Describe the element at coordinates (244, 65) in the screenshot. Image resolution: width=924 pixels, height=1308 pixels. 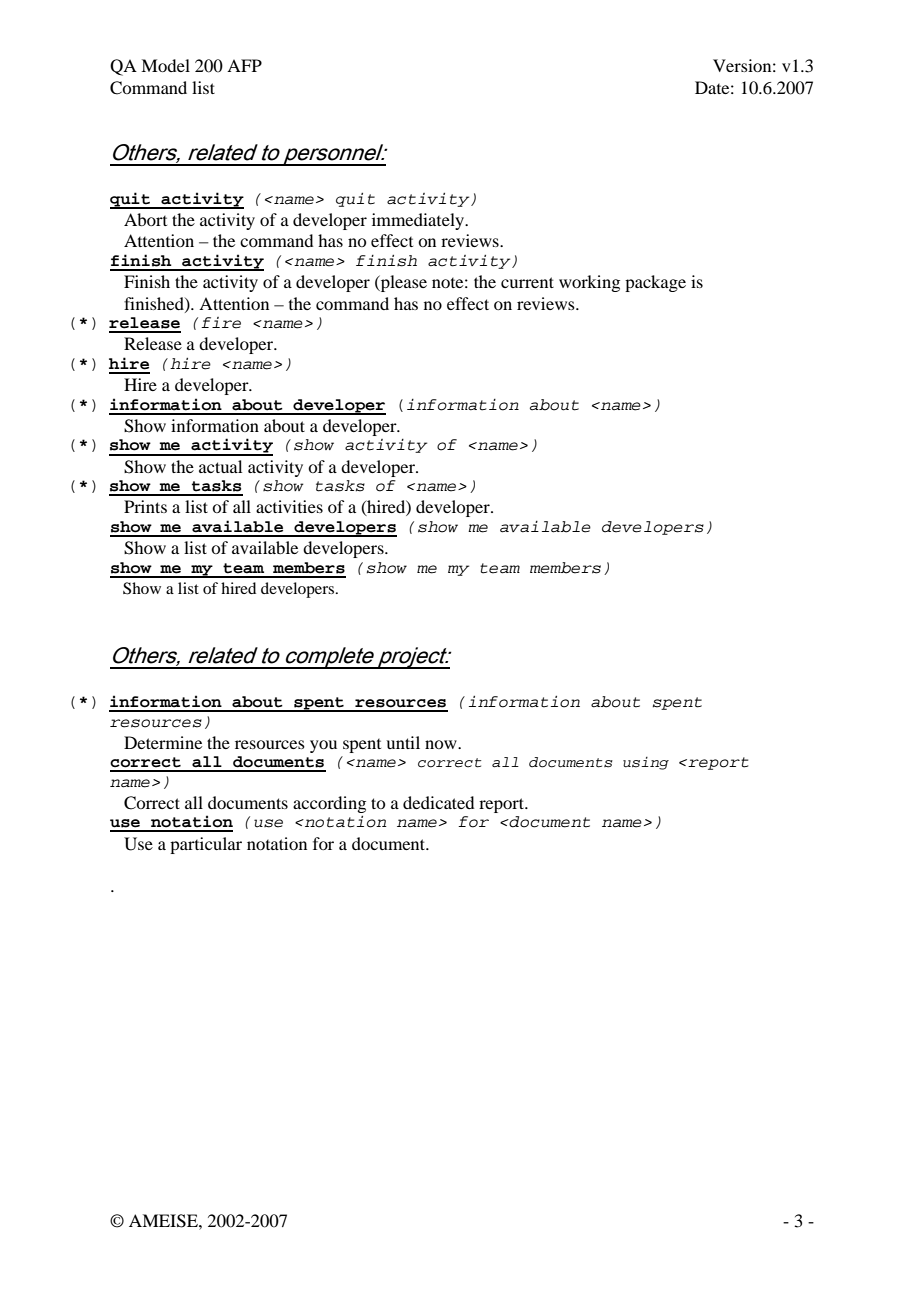
I see `AFP` at that location.
